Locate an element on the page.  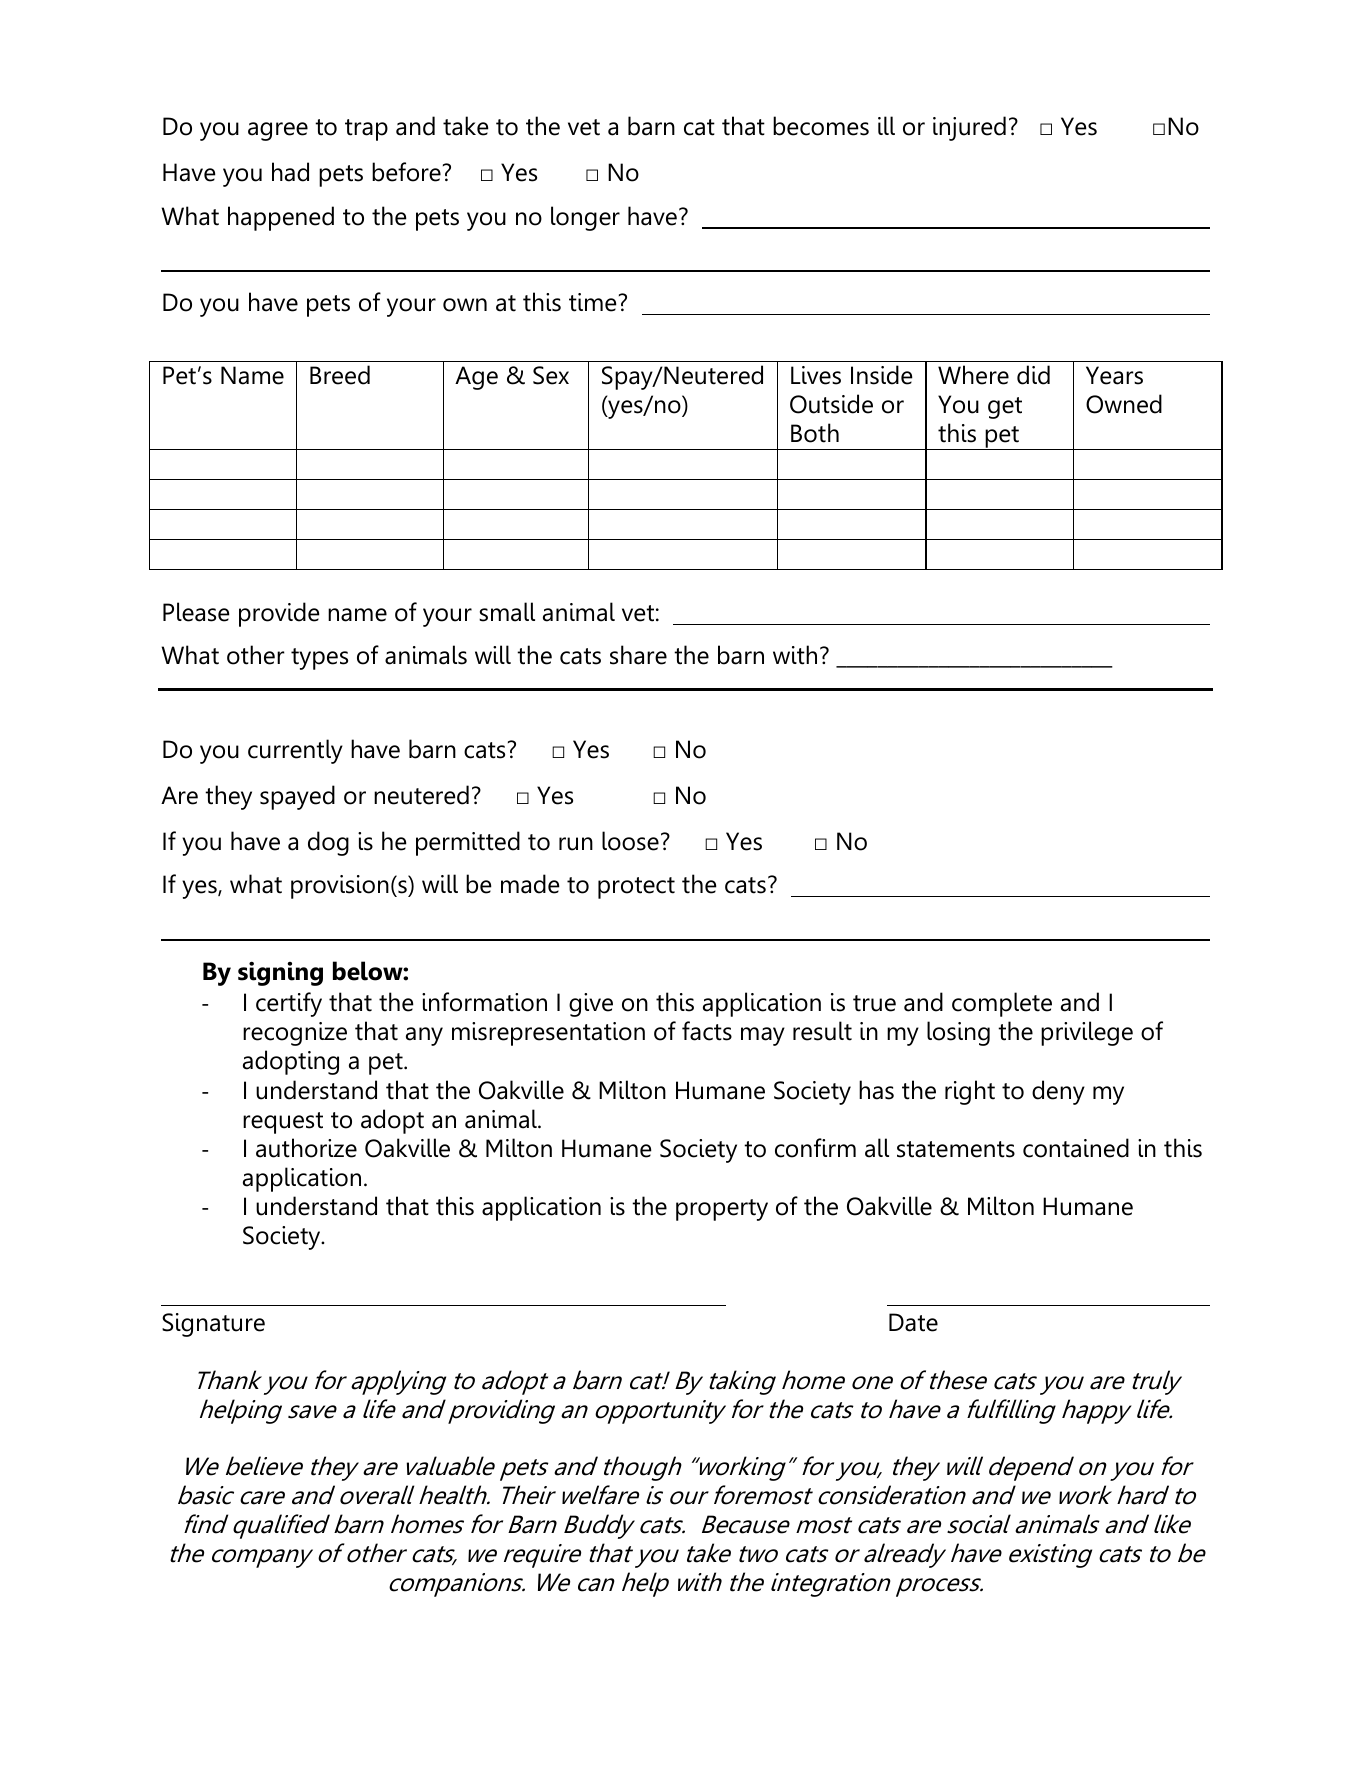
Signature is located at coordinates (213, 1325).
